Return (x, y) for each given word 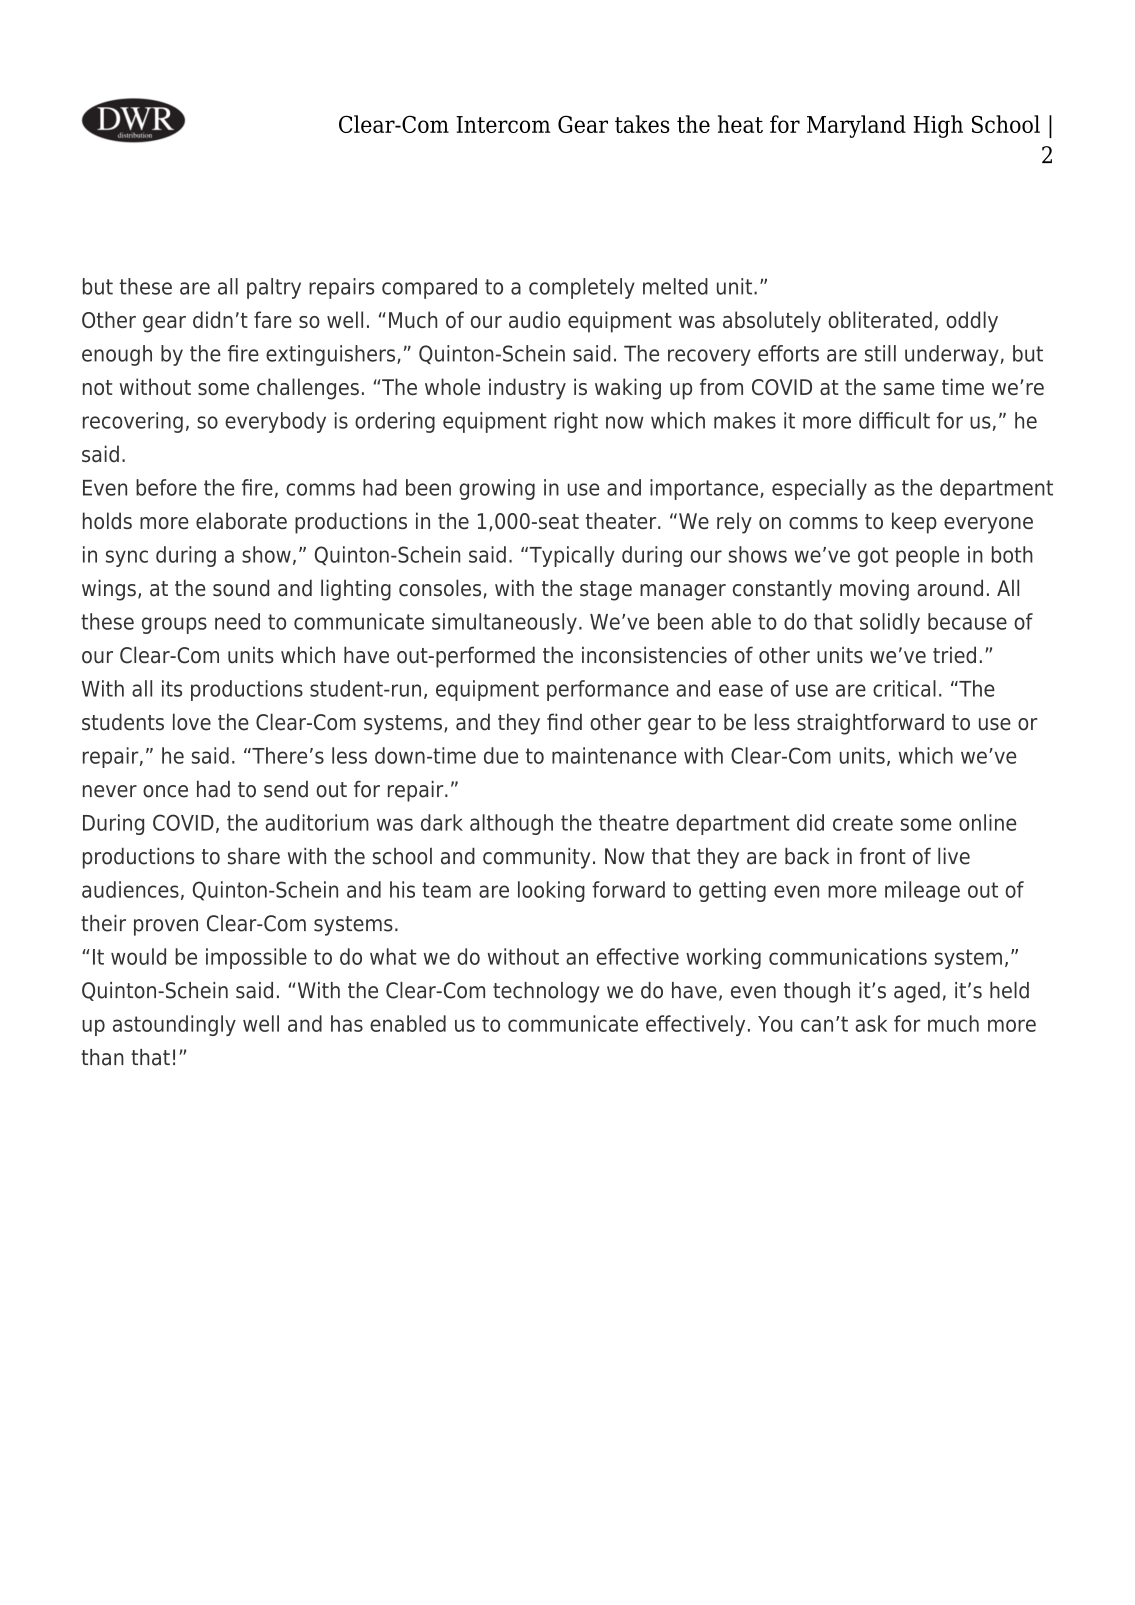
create (863, 823)
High (938, 126)
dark (442, 822)
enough (117, 355)
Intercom (503, 124)
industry (527, 389)
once (165, 791)
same (909, 389)
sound (241, 588)
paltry (274, 288)
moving (874, 590)
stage (606, 591)
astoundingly (174, 1025)
